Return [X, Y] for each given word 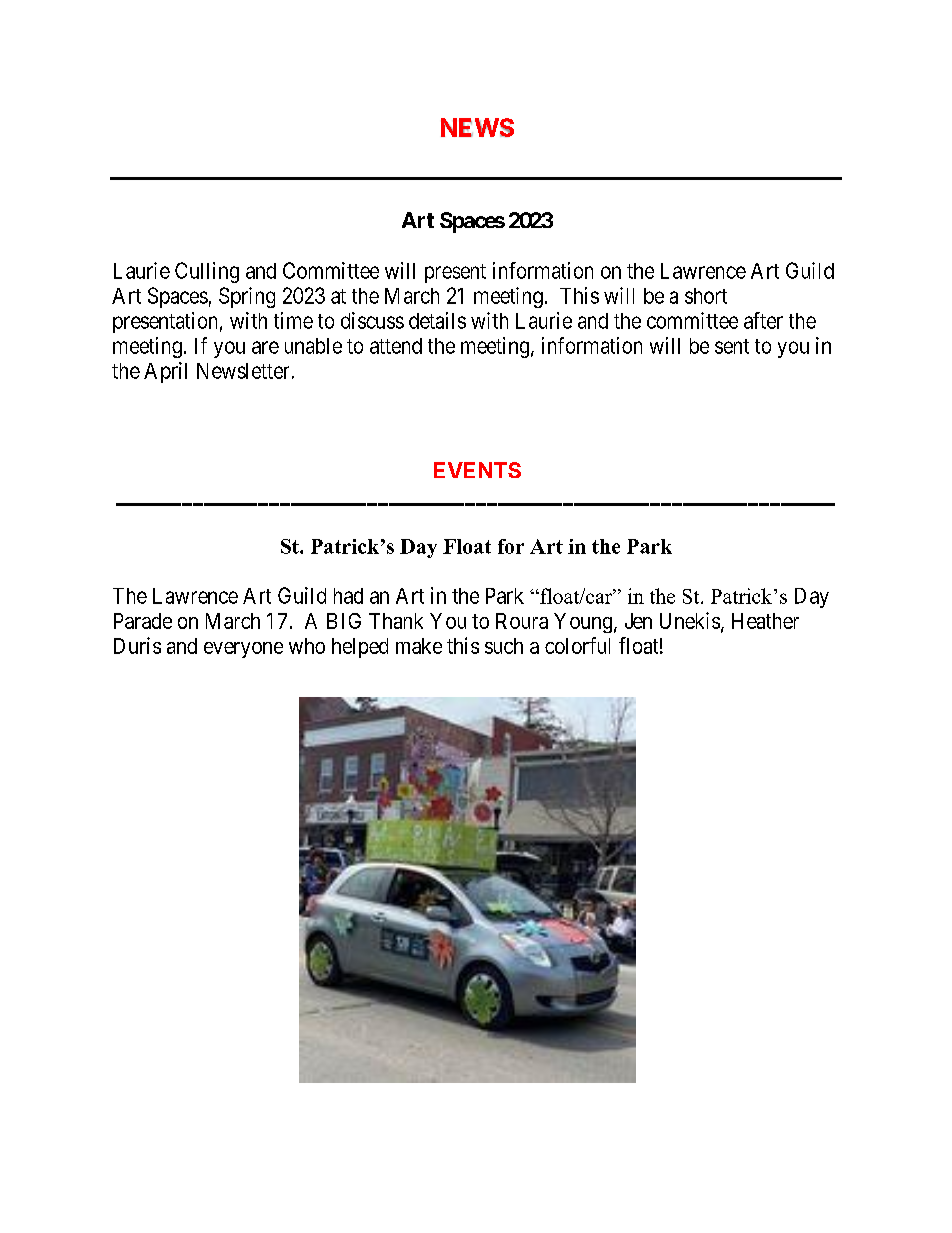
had [348, 596]
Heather [765, 621]
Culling [207, 272]
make [419, 646]
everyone [243, 650]
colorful [577, 645]
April [165, 372]
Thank [396, 621]
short [706, 296]
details [437, 320]
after [763, 320]
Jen [638, 621]
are [265, 347]
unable [313, 346]
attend [396, 346]
